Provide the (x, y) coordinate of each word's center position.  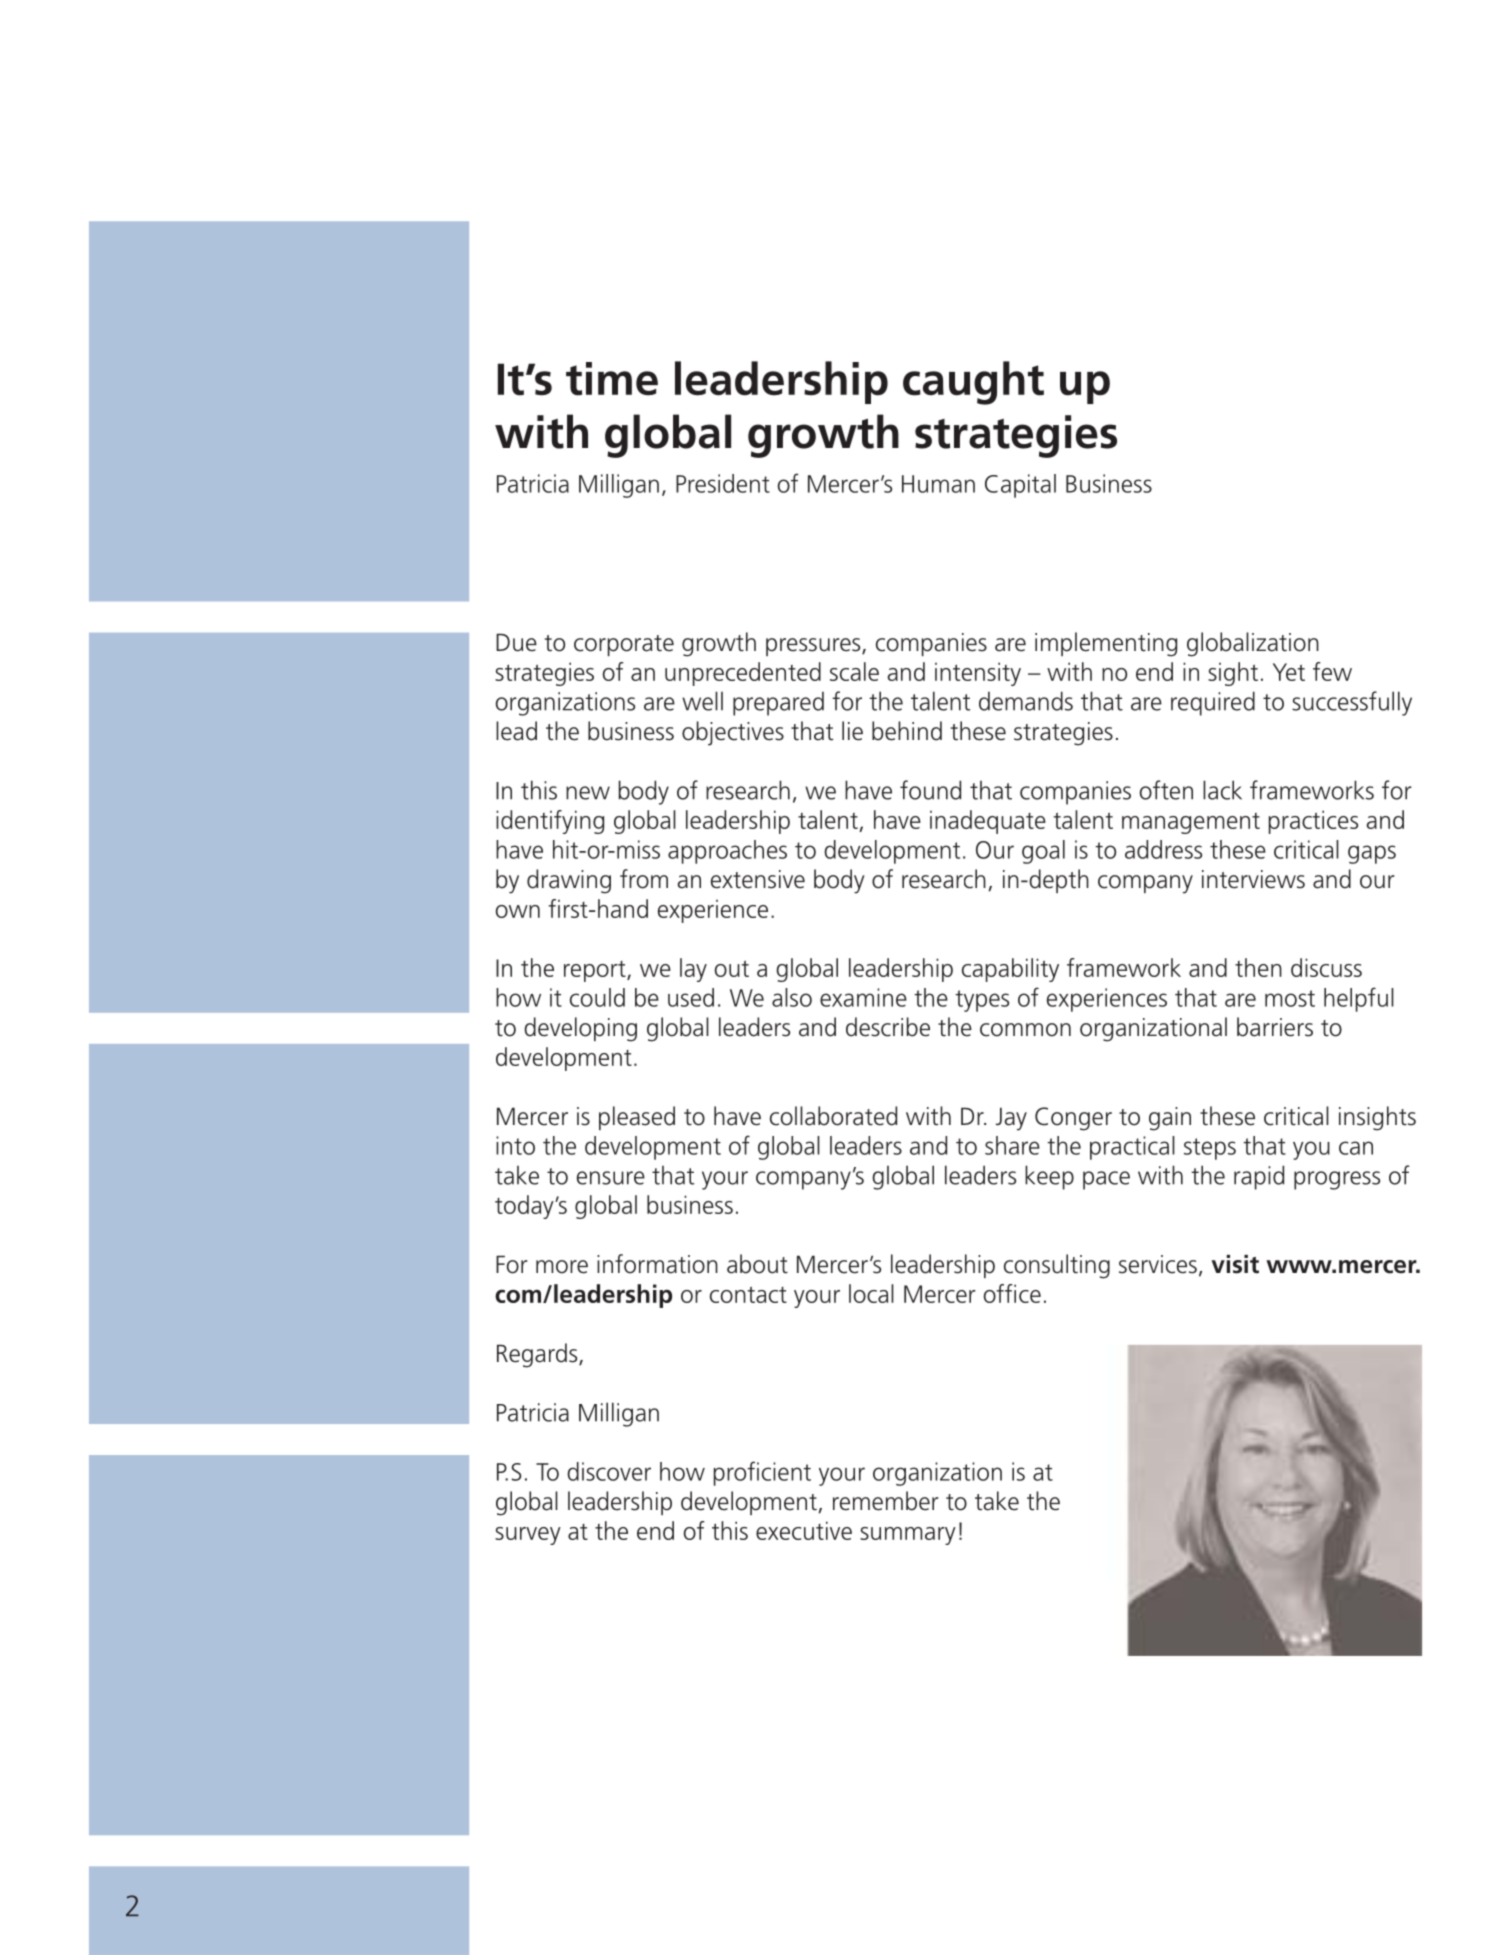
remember (886, 1501)
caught (973, 383)
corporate (624, 645)
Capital (1020, 486)
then (1258, 967)
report (596, 971)
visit (1235, 1264)
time (612, 379)
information (657, 1264)
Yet (1289, 672)
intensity (978, 674)
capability (1010, 970)
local (871, 1293)
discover (609, 1471)
